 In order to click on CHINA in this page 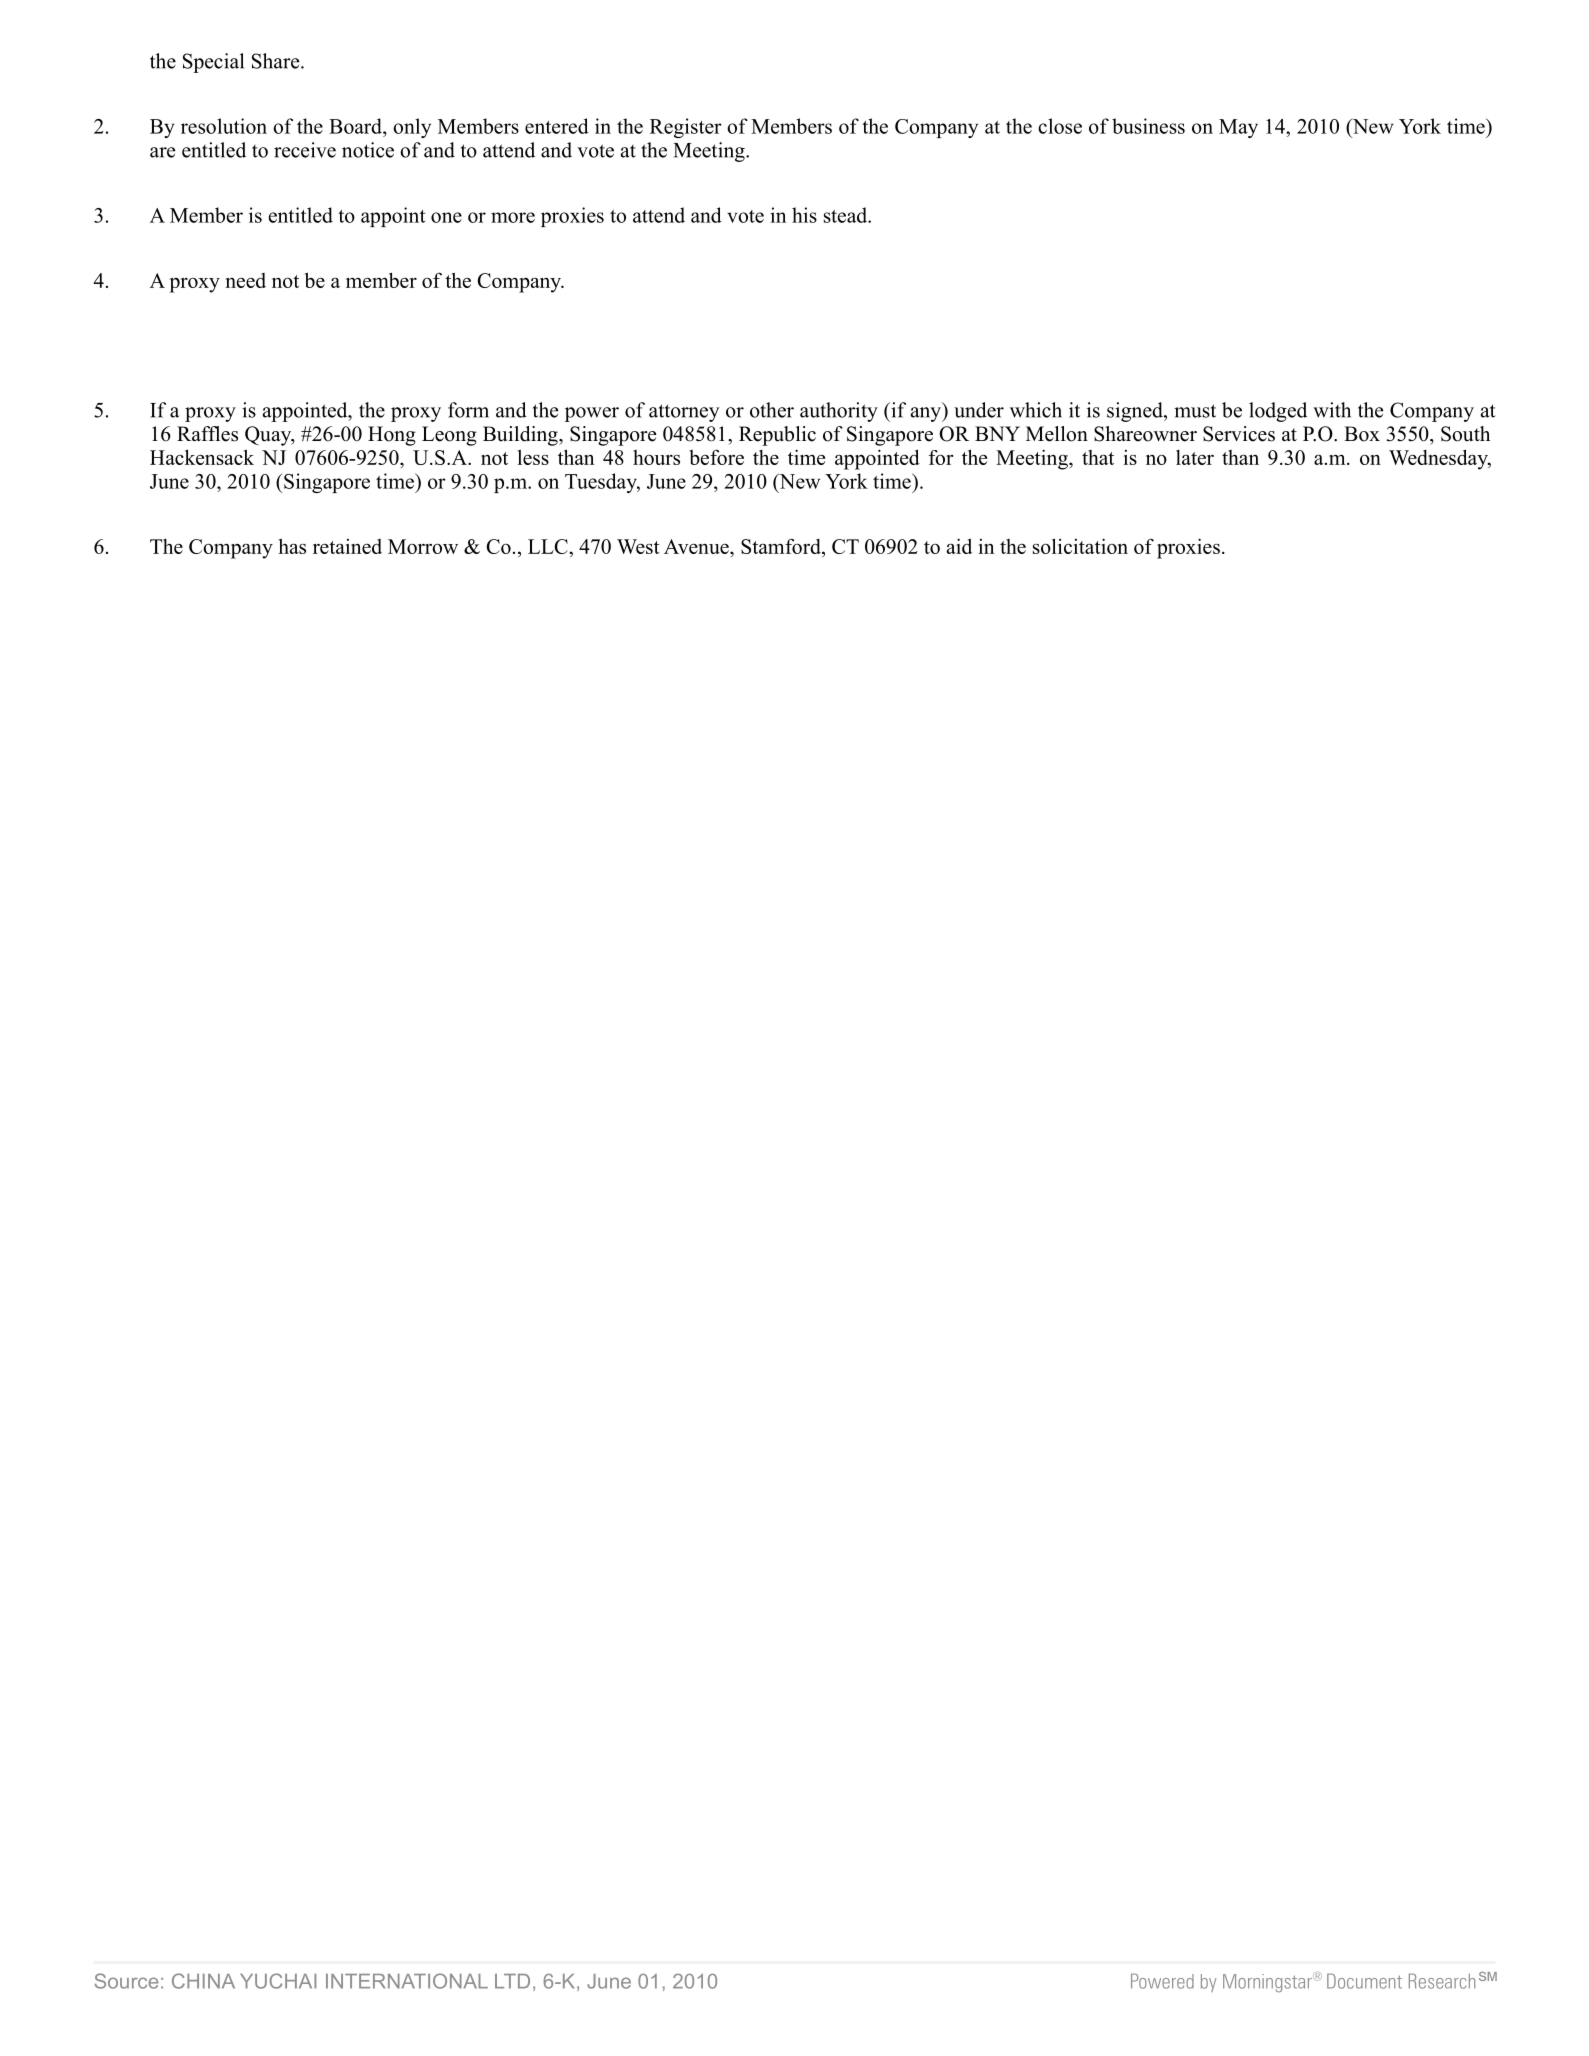, I will do `click(203, 1981)`.
